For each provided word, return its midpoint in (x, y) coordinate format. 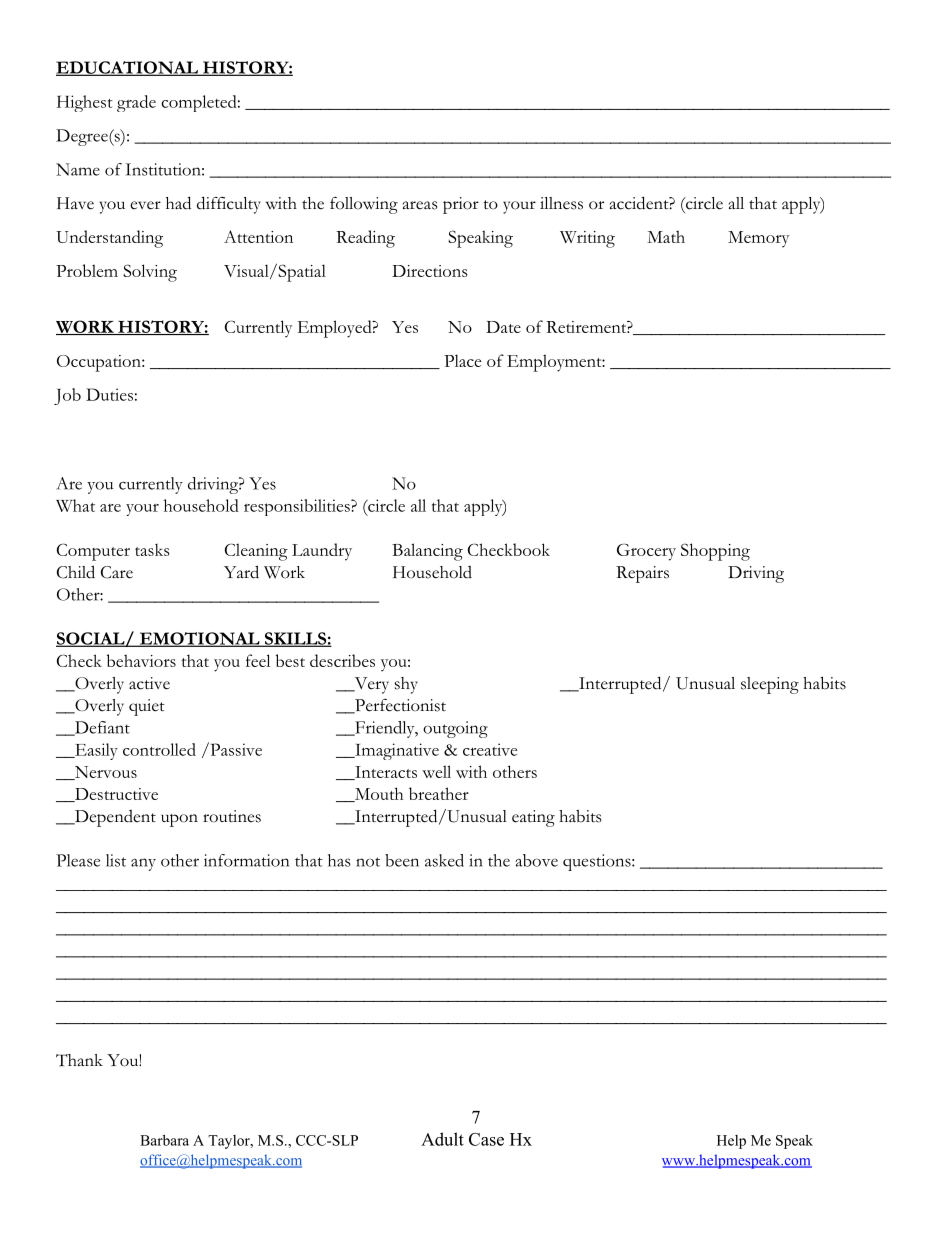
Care (117, 572)
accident (640, 203)
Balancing (427, 552)
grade (136, 103)
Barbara (164, 1140)
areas (420, 205)
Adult (442, 1139)
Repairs (642, 574)
